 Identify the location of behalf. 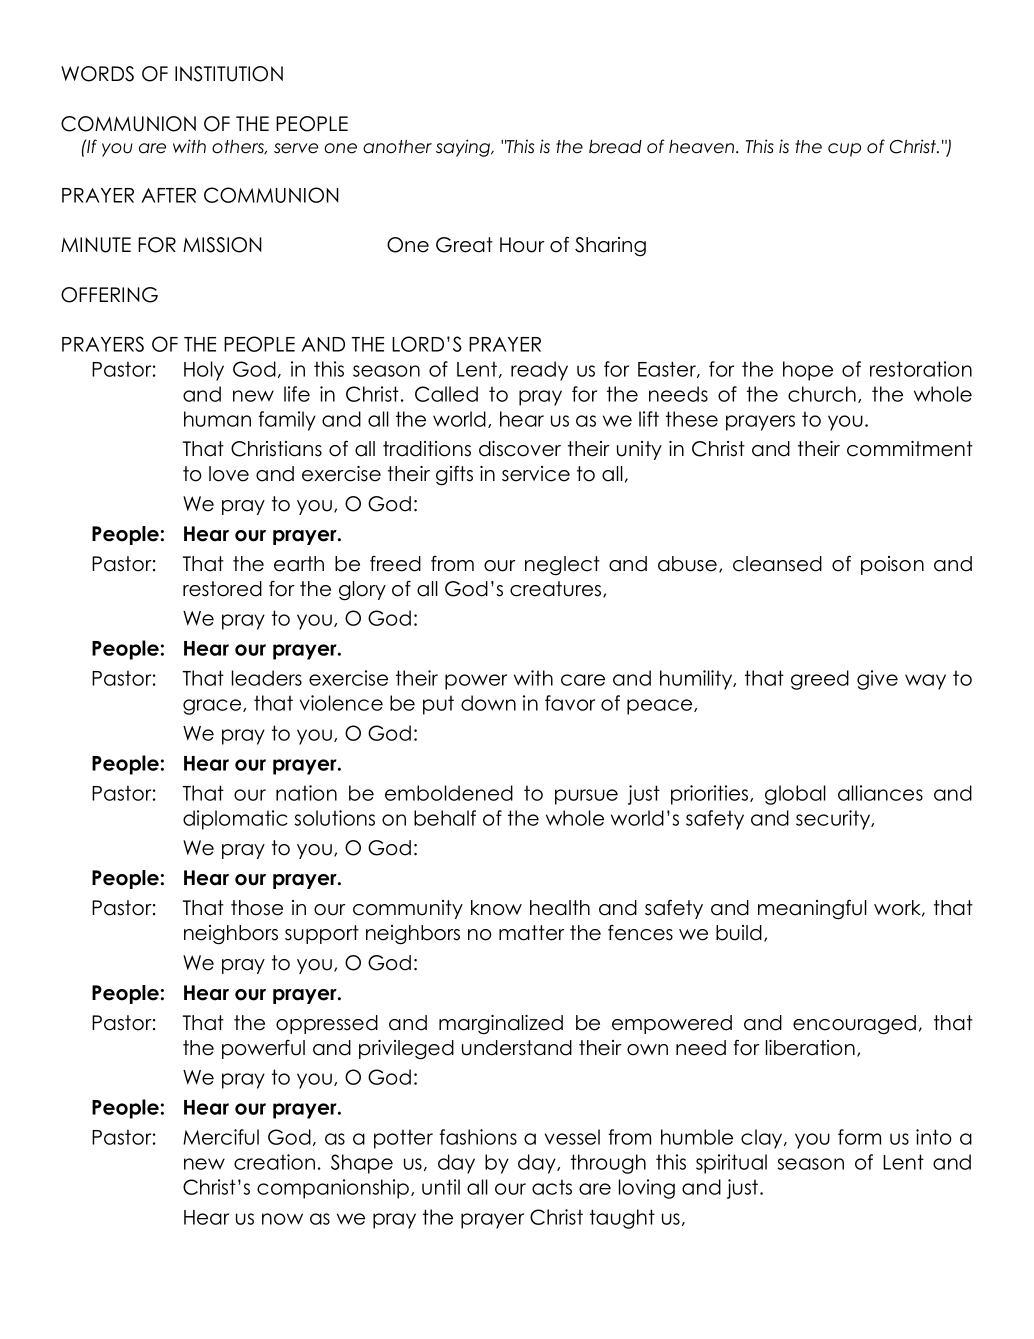
(445, 818).
